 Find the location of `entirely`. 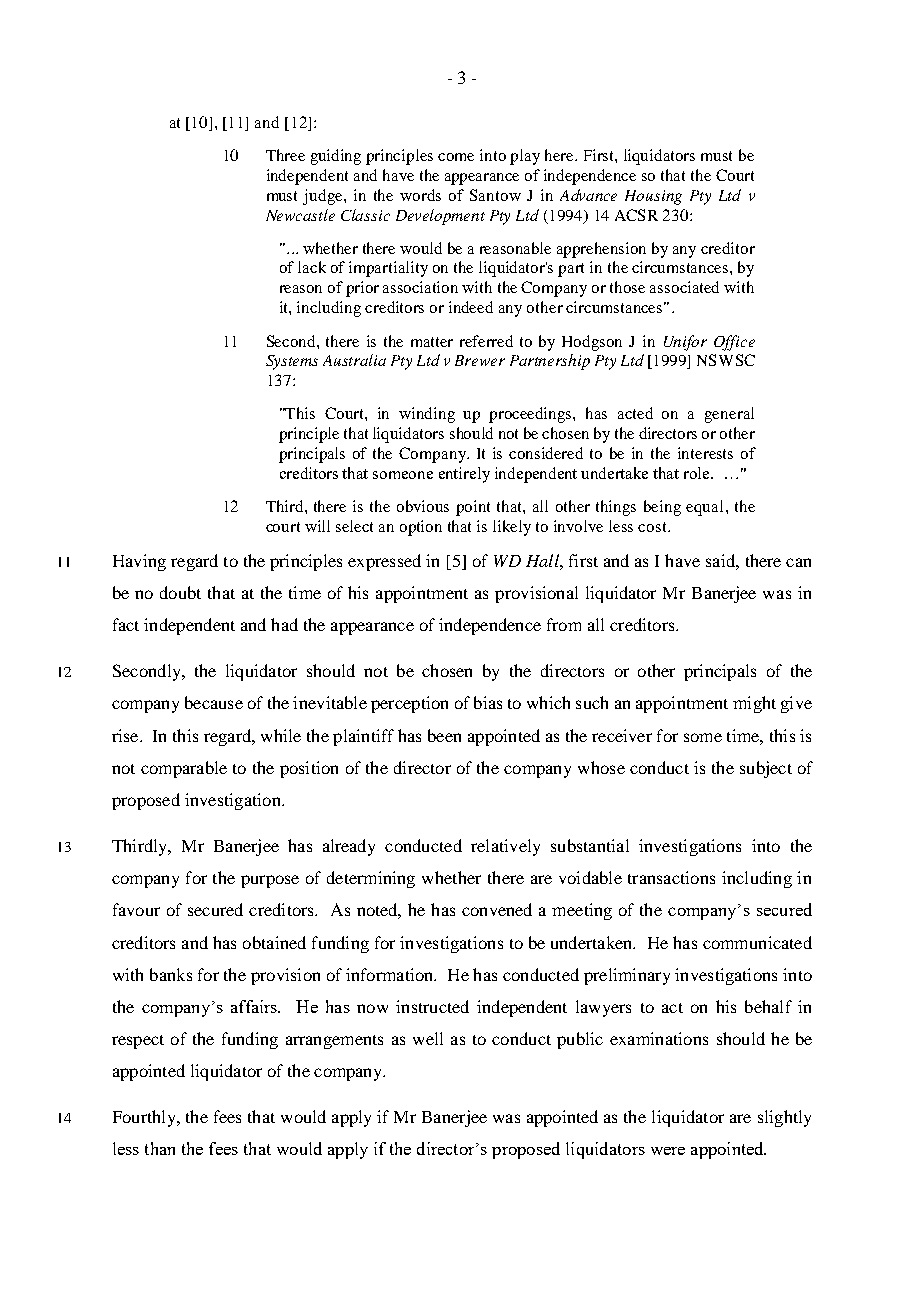

entirely is located at coordinates (464, 475).
